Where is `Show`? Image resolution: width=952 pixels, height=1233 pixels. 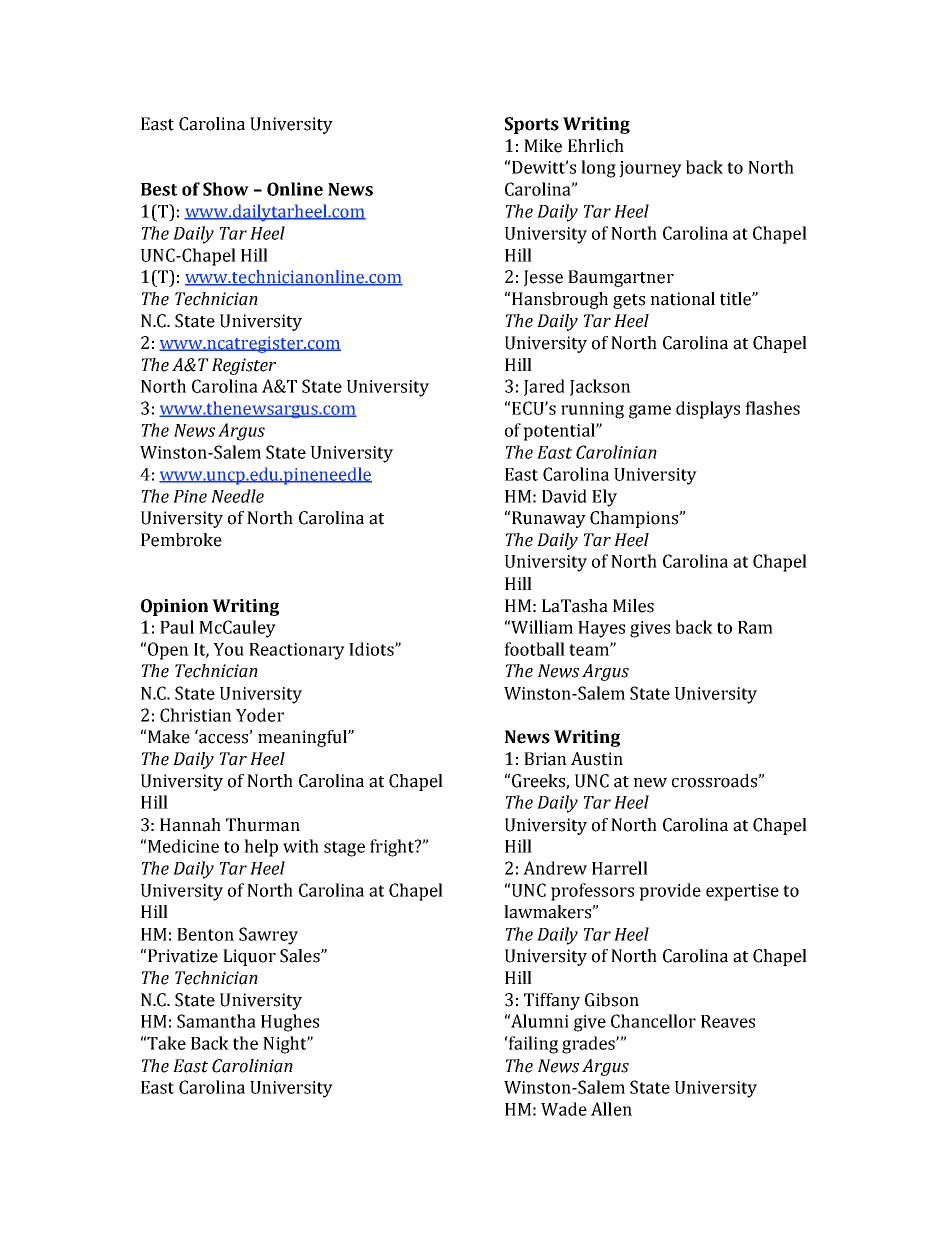 Show is located at coordinates (226, 189).
